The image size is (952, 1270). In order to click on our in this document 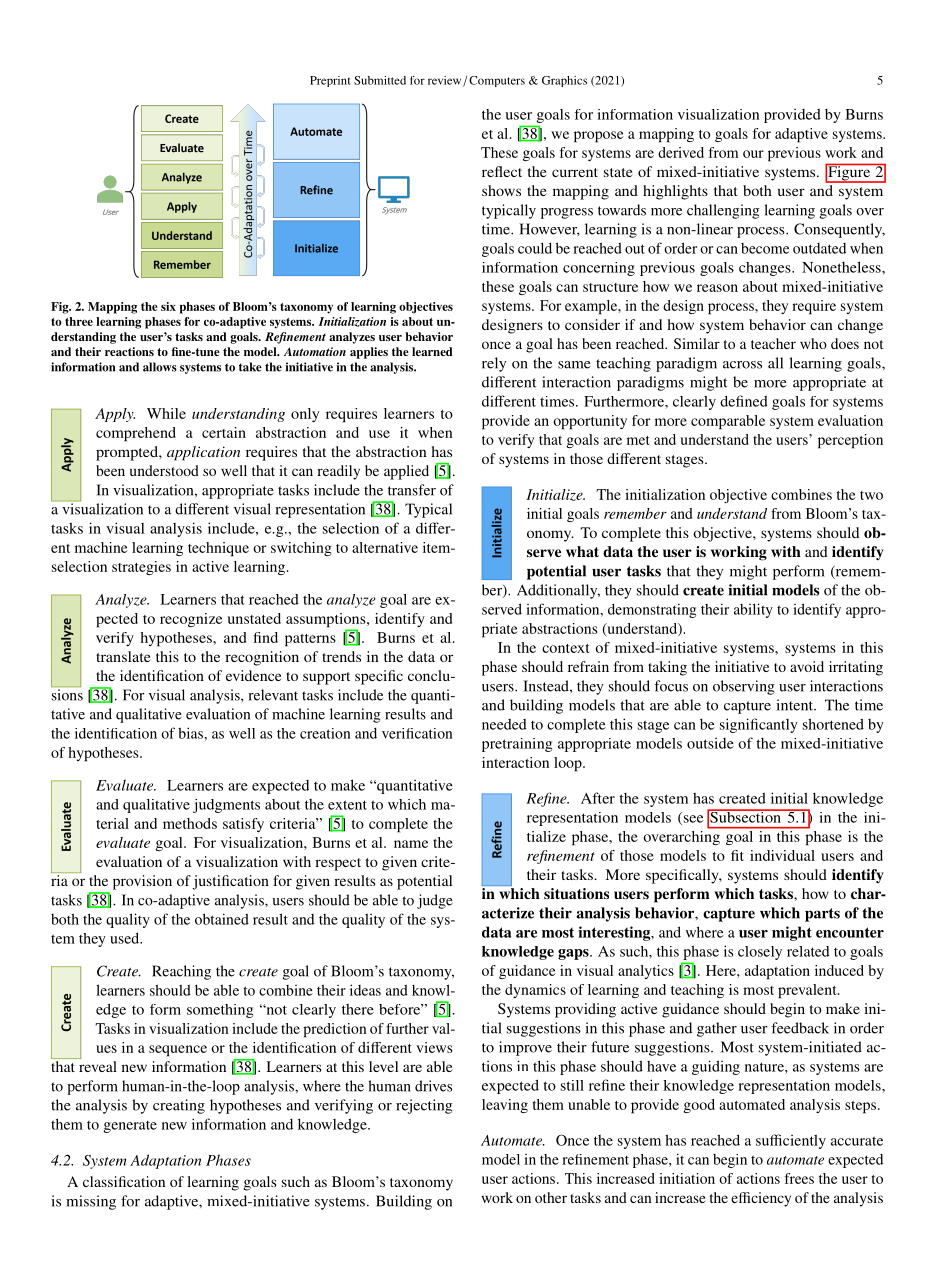, I will do `click(753, 154)`.
